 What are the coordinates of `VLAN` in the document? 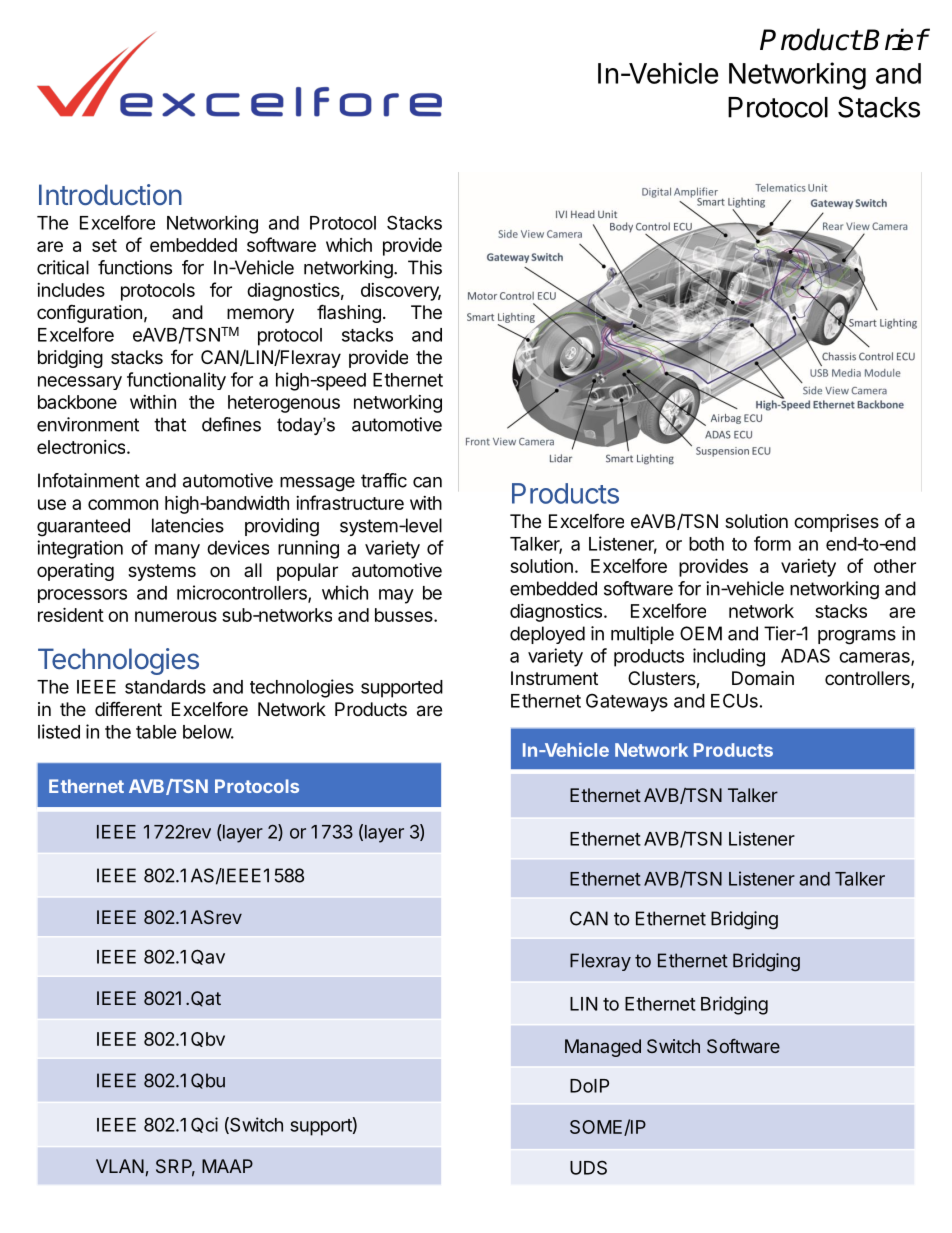 It's located at (120, 1166).
